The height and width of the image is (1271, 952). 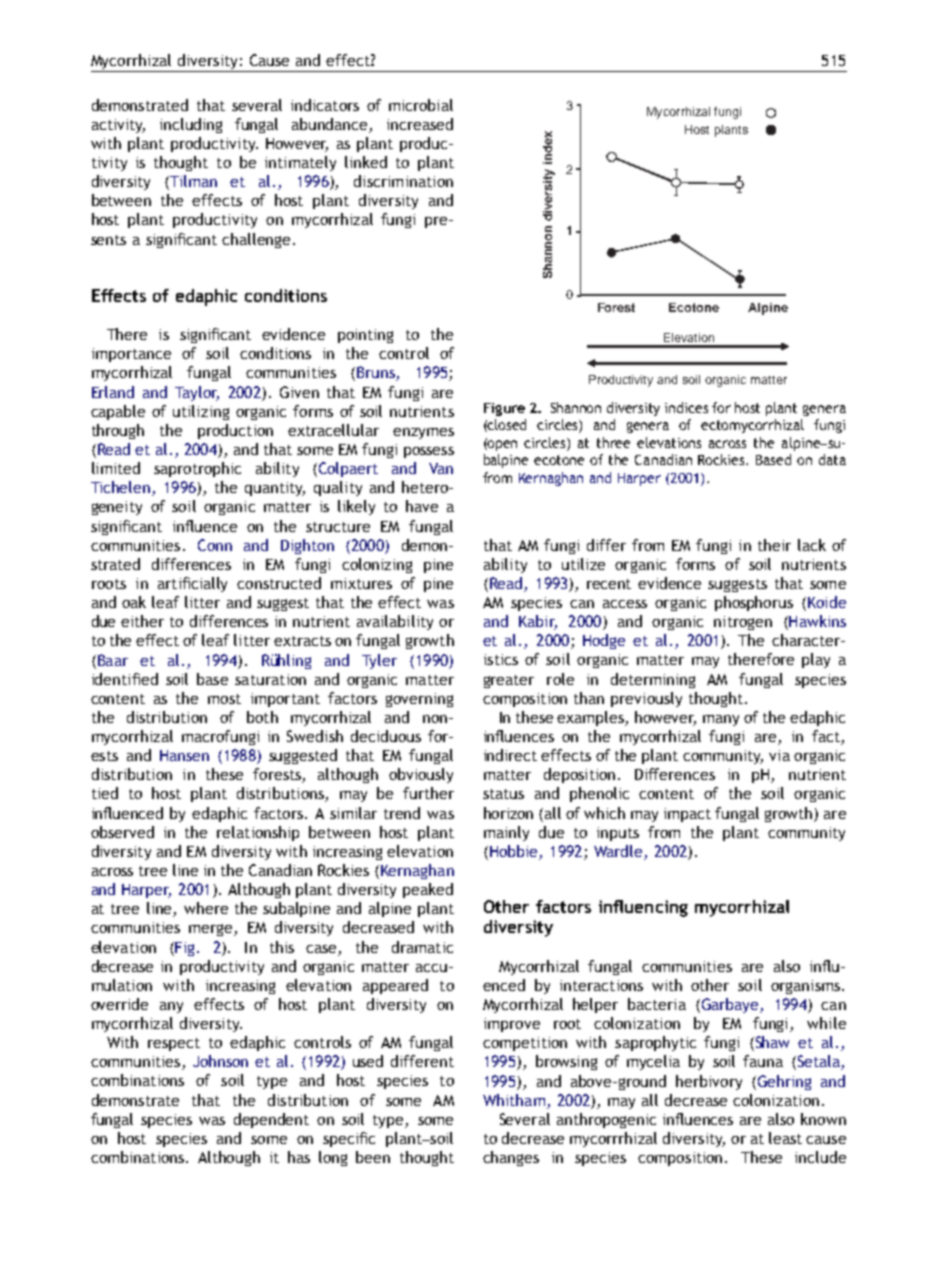 What do you see at coordinates (142, 621) in the image?
I see `either` at bounding box center [142, 621].
